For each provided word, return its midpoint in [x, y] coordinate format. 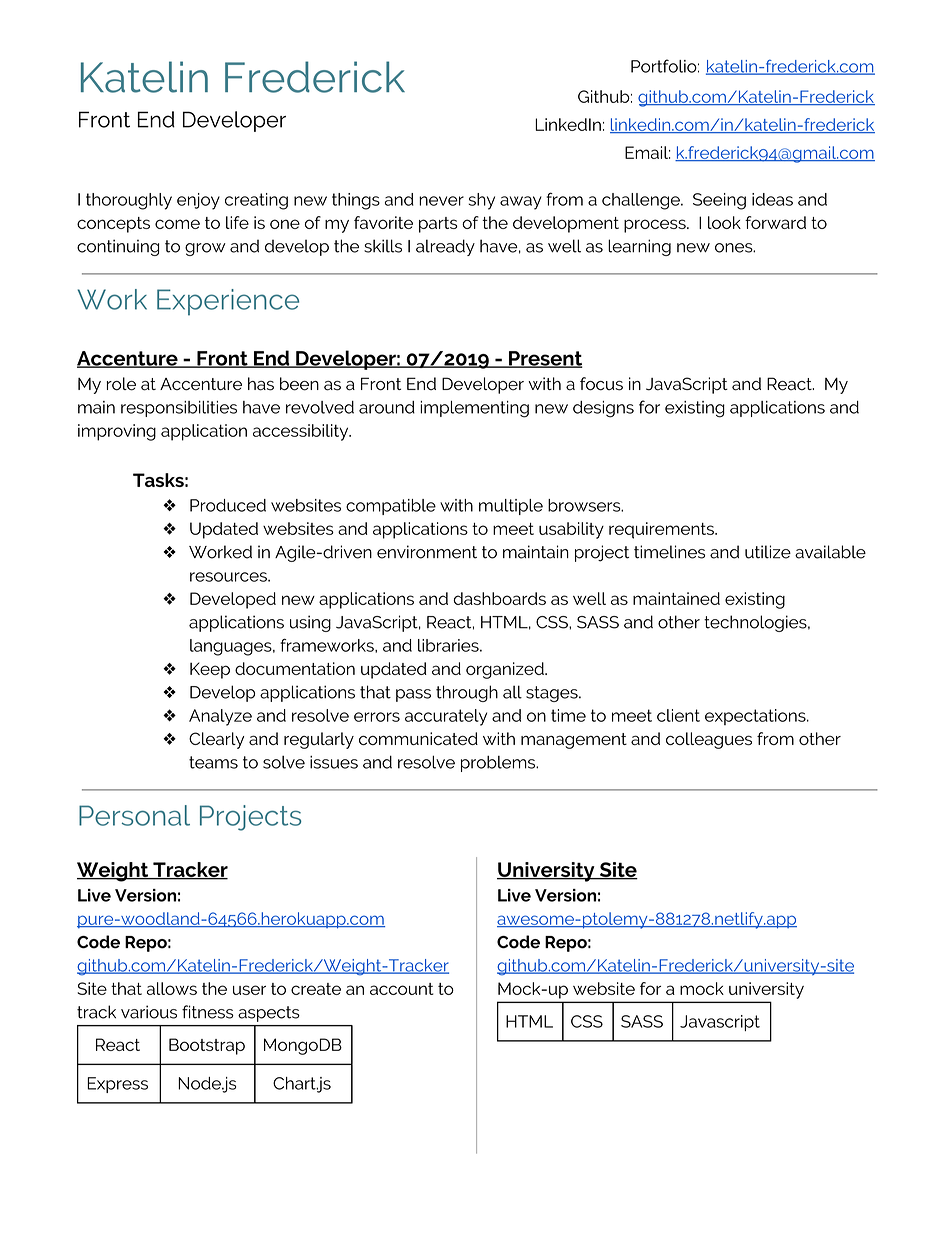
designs [603, 409]
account [402, 989]
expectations [756, 717]
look [724, 222]
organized [506, 670]
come [177, 224]
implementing [474, 409]
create [316, 989]
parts [438, 225]
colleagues [709, 740]
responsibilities [179, 409]
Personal [134, 815]
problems [499, 763]
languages [232, 647]
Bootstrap [207, 1046]
